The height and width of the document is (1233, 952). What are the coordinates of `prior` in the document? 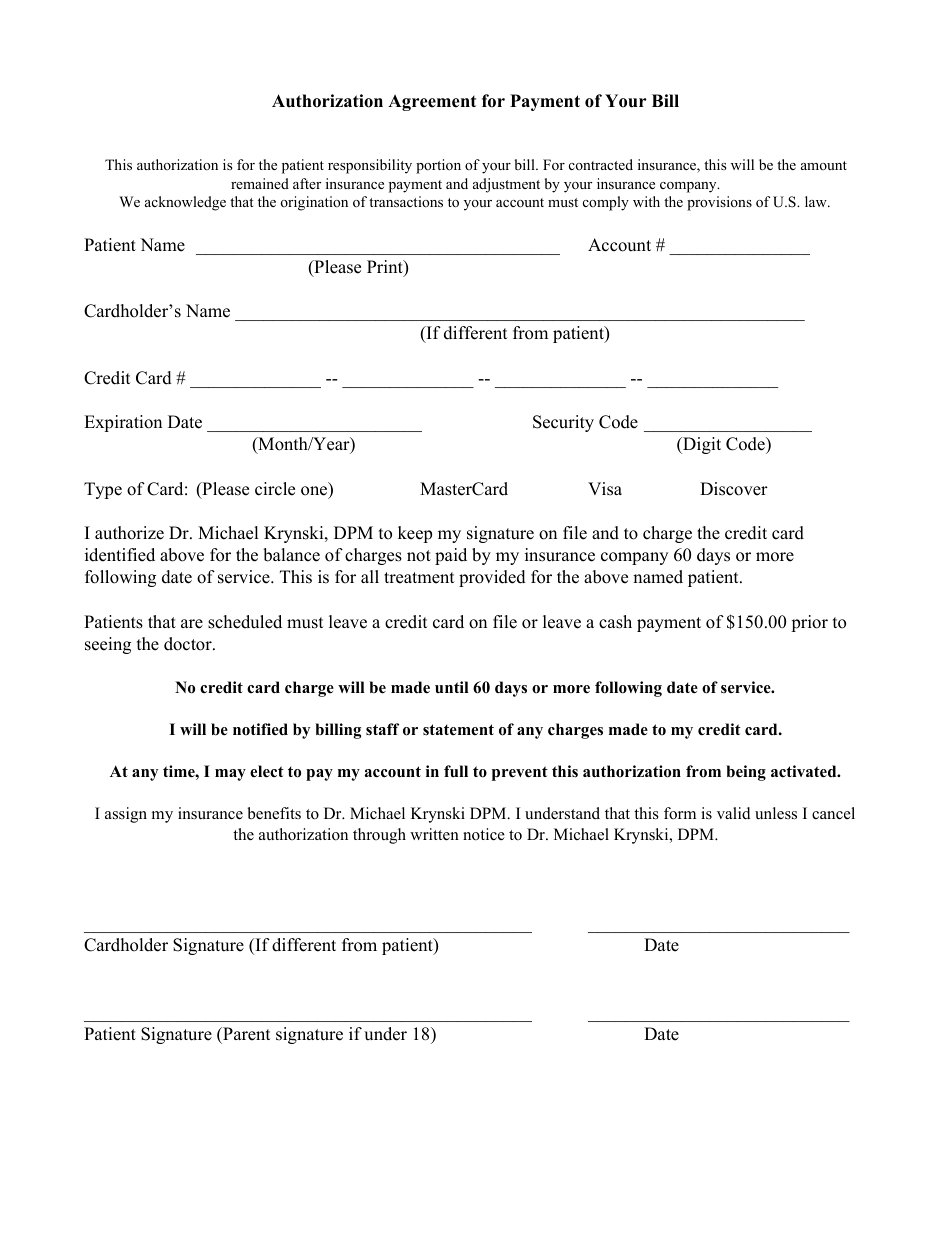 It's located at (809, 623).
